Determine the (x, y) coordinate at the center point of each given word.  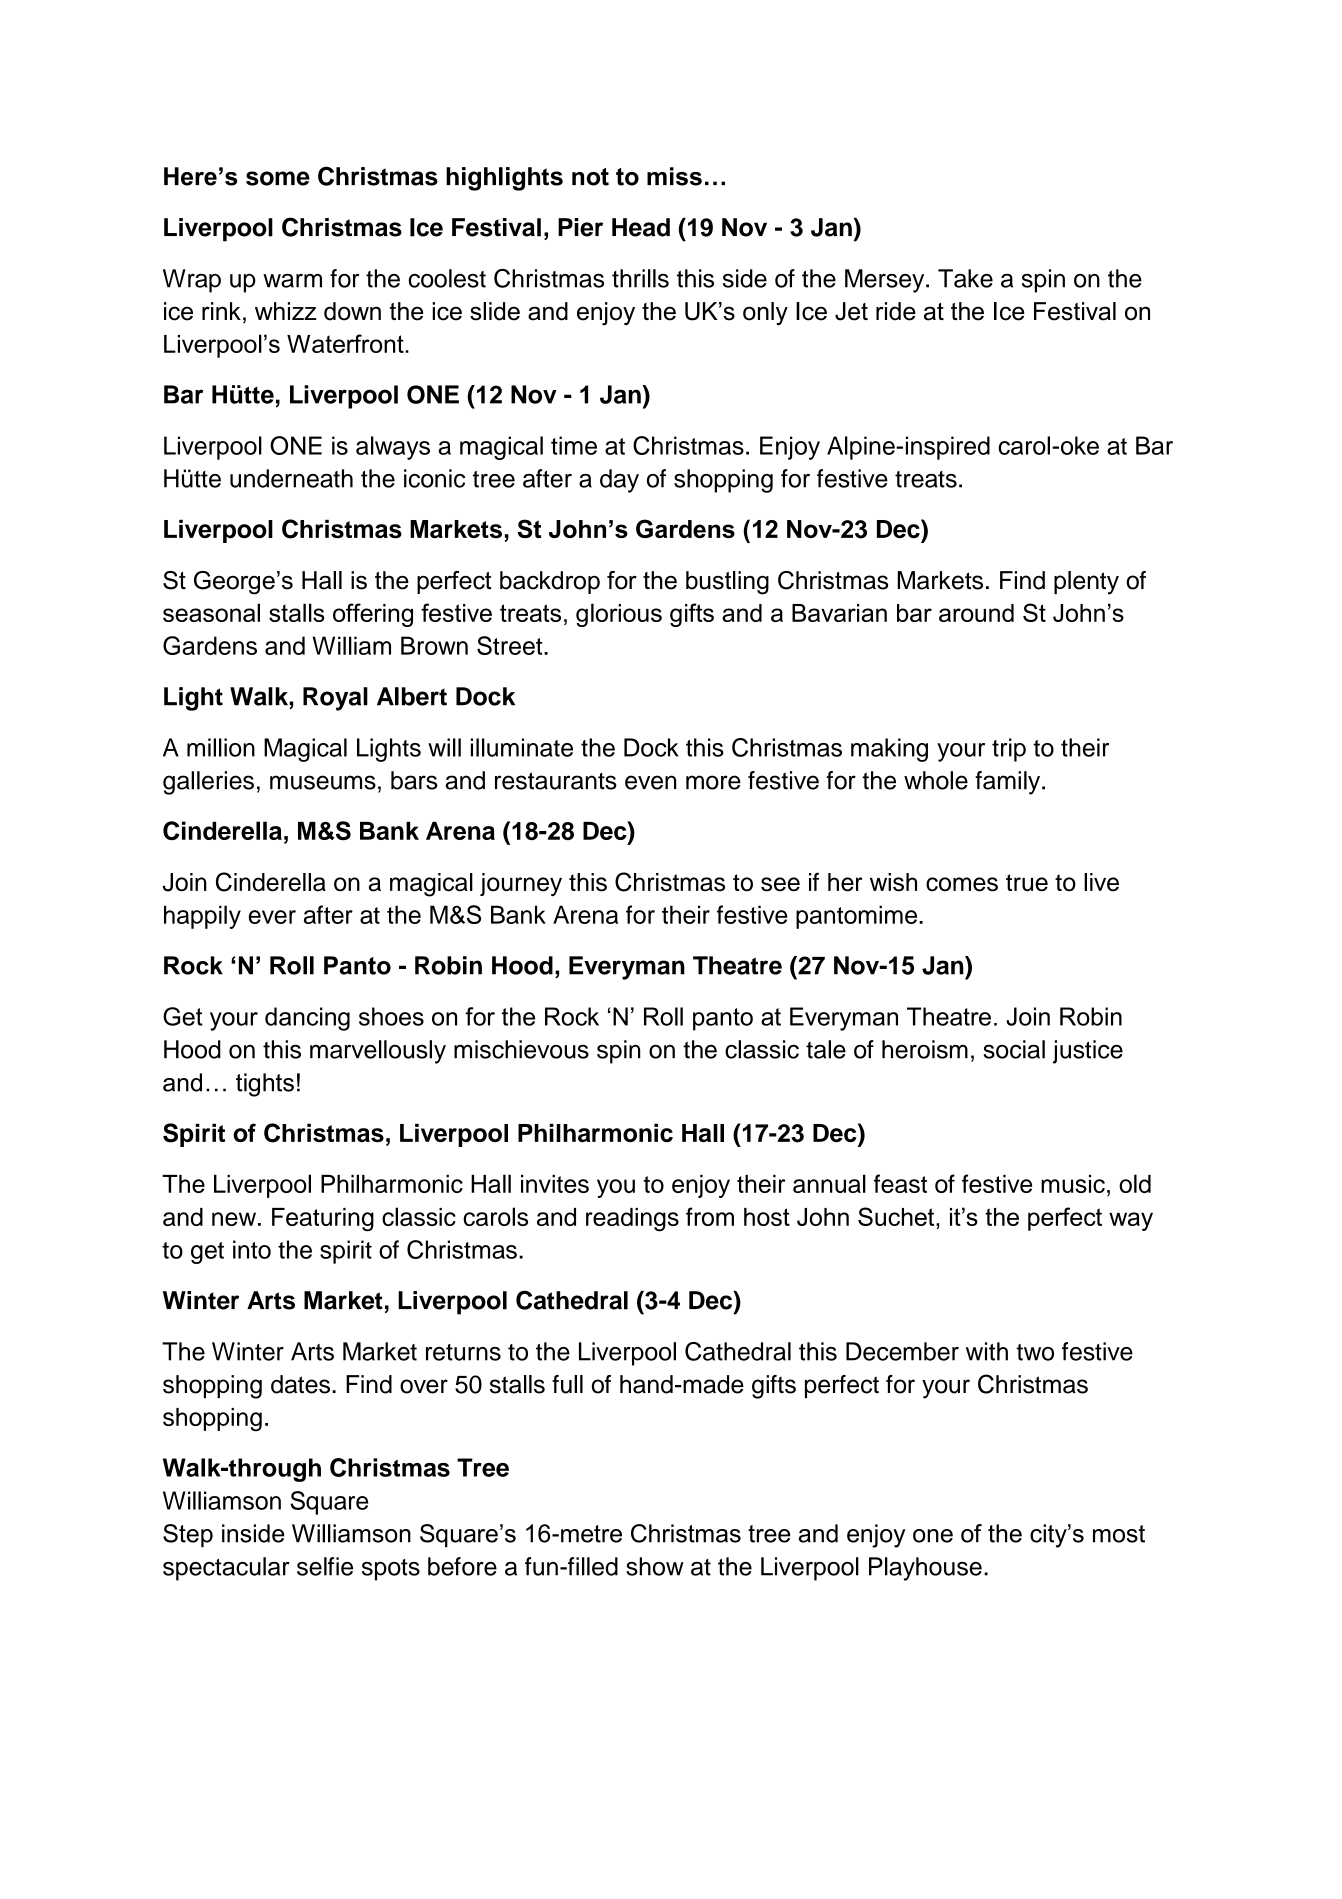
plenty (1086, 583)
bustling (727, 583)
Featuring (323, 1220)
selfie (325, 1566)
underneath (291, 478)
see (780, 884)
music (1073, 1184)
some (278, 178)
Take (965, 278)
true (1027, 883)
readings (632, 1220)
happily (202, 917)
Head (641, 227)
